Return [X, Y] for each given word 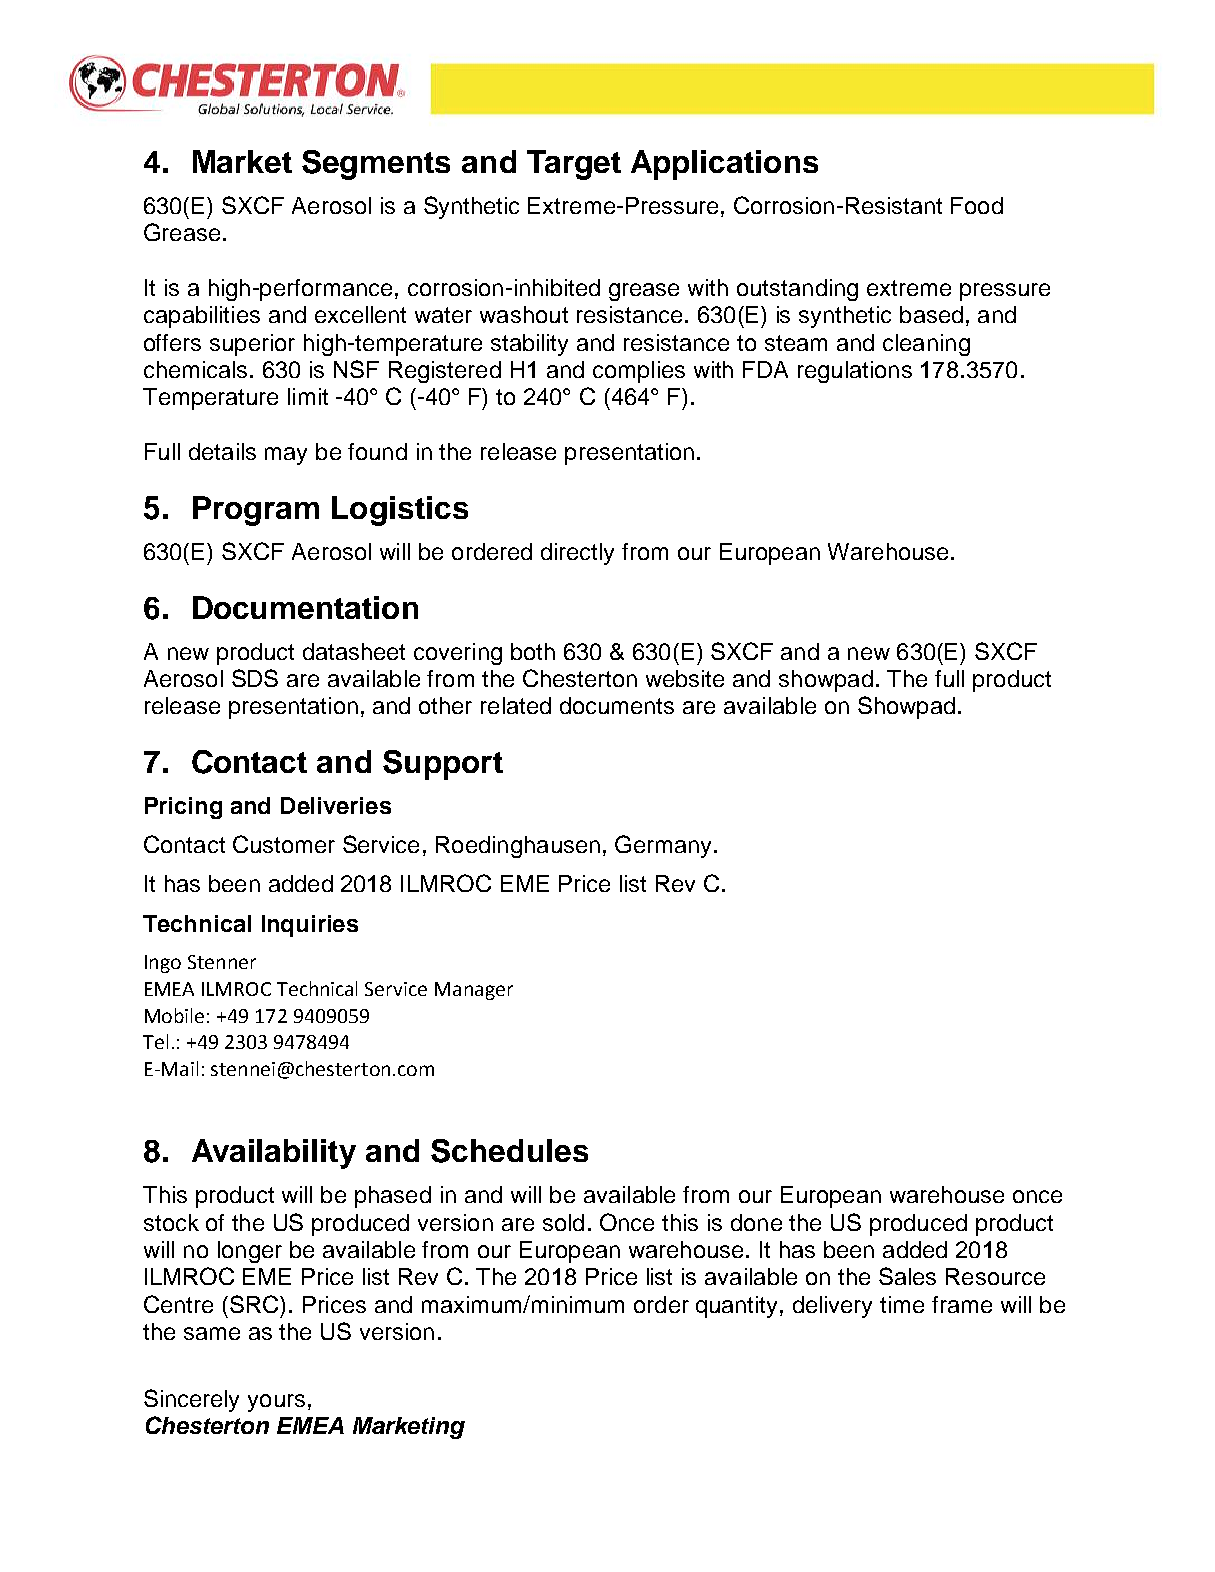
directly [577, 554]
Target [574, 165]
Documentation [305, 607]
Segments [376, 165]
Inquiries [310, 926]
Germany [665, 846]
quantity [738, 1307]
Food [977, 205]
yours [276, 1403]
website [685, 678]
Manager [474, 991]
